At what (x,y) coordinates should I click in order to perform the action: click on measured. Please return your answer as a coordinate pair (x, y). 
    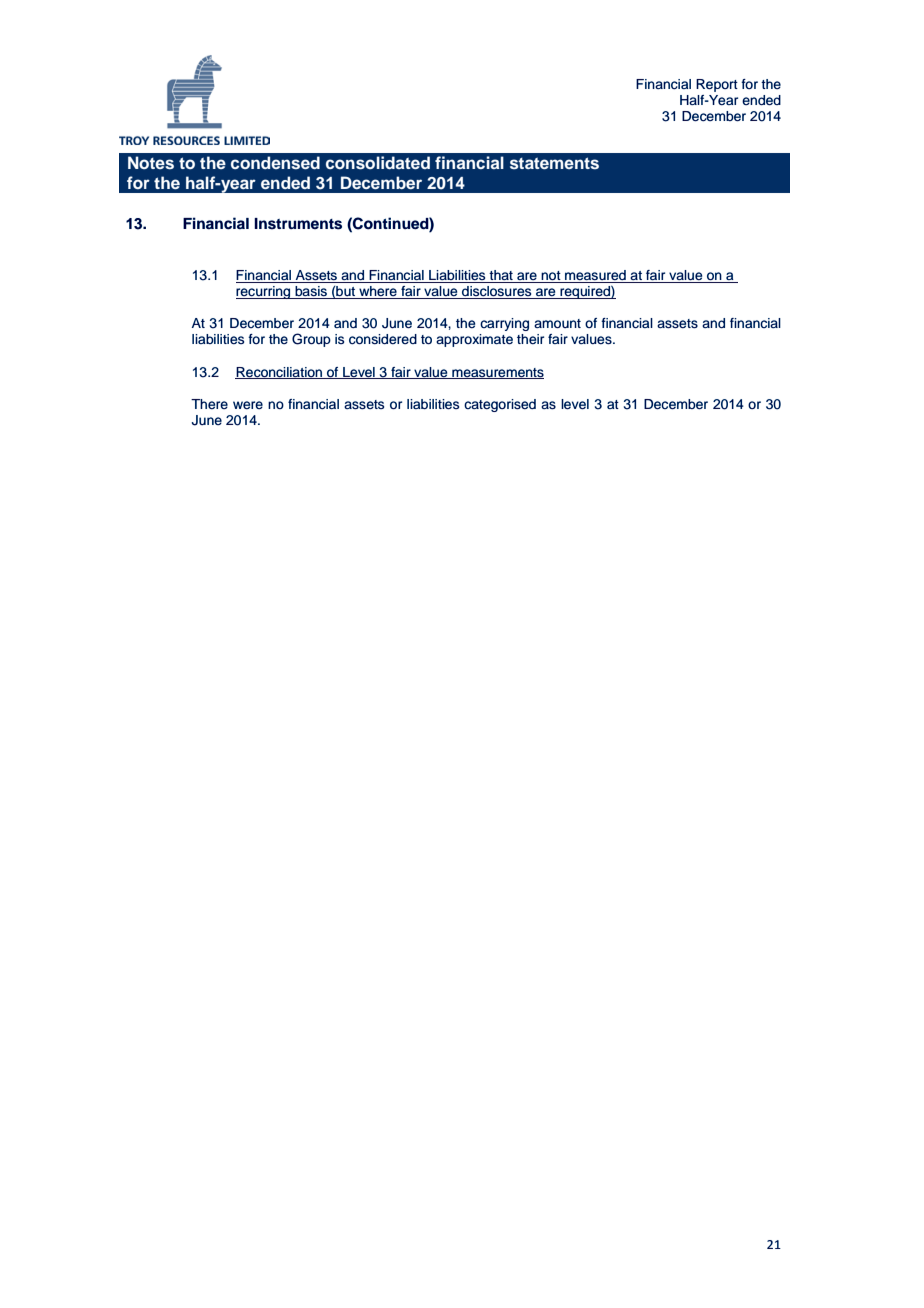
    Looking at the image, I should click on (595, 276).
